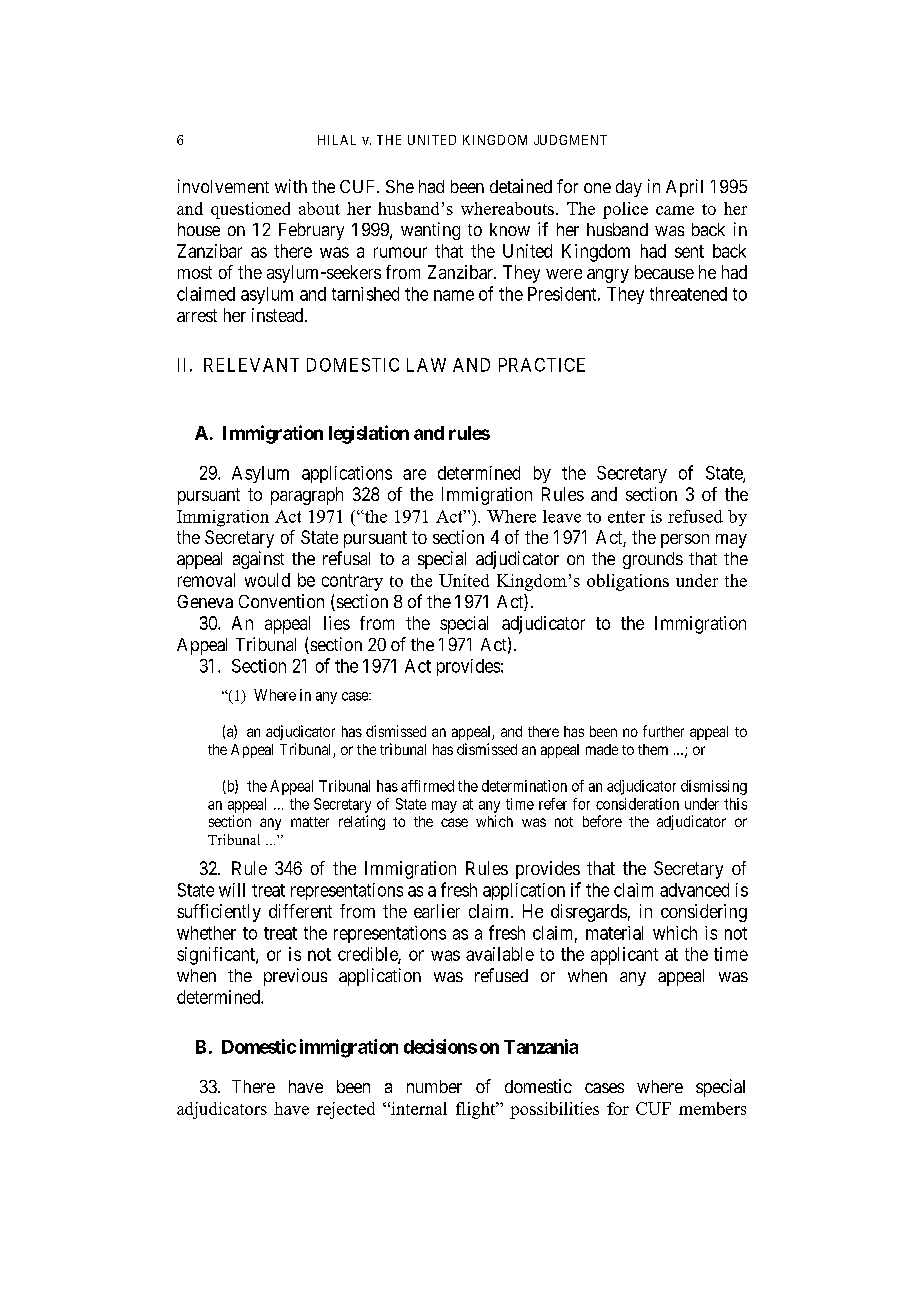 The width and height of the screenshot is (924, 1308). Describe the element at coordinates (628, 582) in the screenshot. I see `obligations` at that location.
